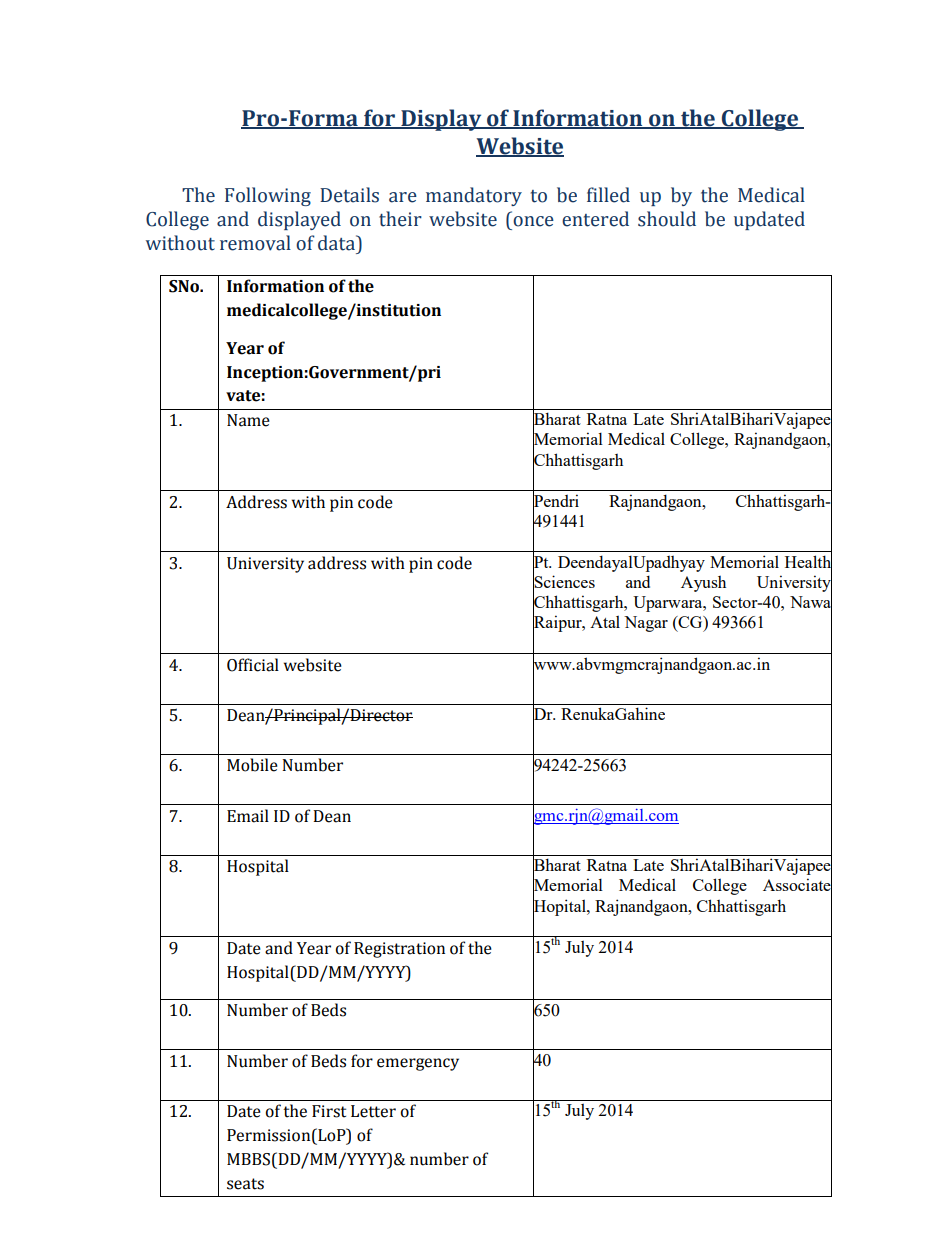 The width and height of the image is (952, 1233). I want to click on data, so click(338, 243).
